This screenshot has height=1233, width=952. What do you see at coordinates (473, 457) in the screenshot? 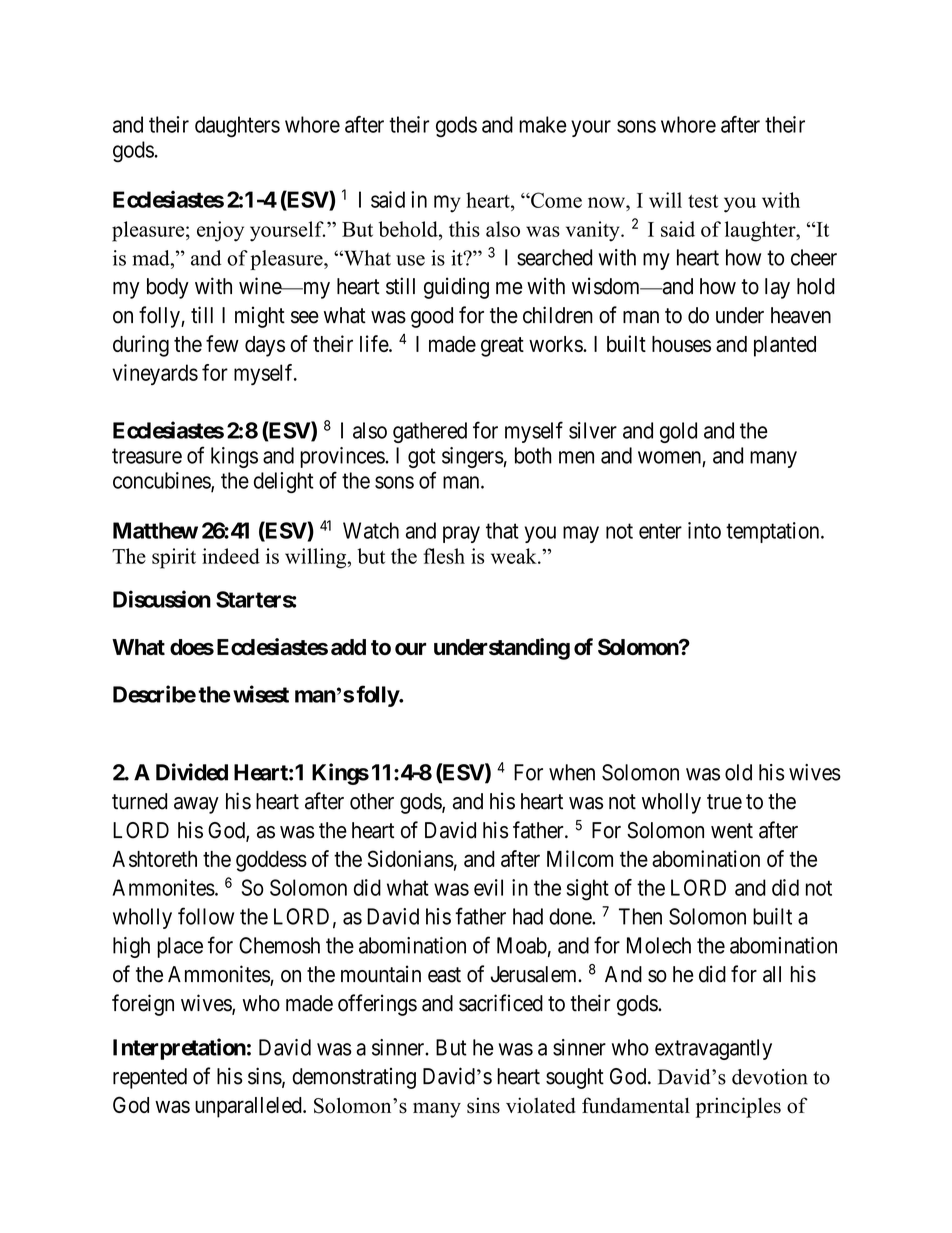
I see `singers` at bounding box center [473, 457].
